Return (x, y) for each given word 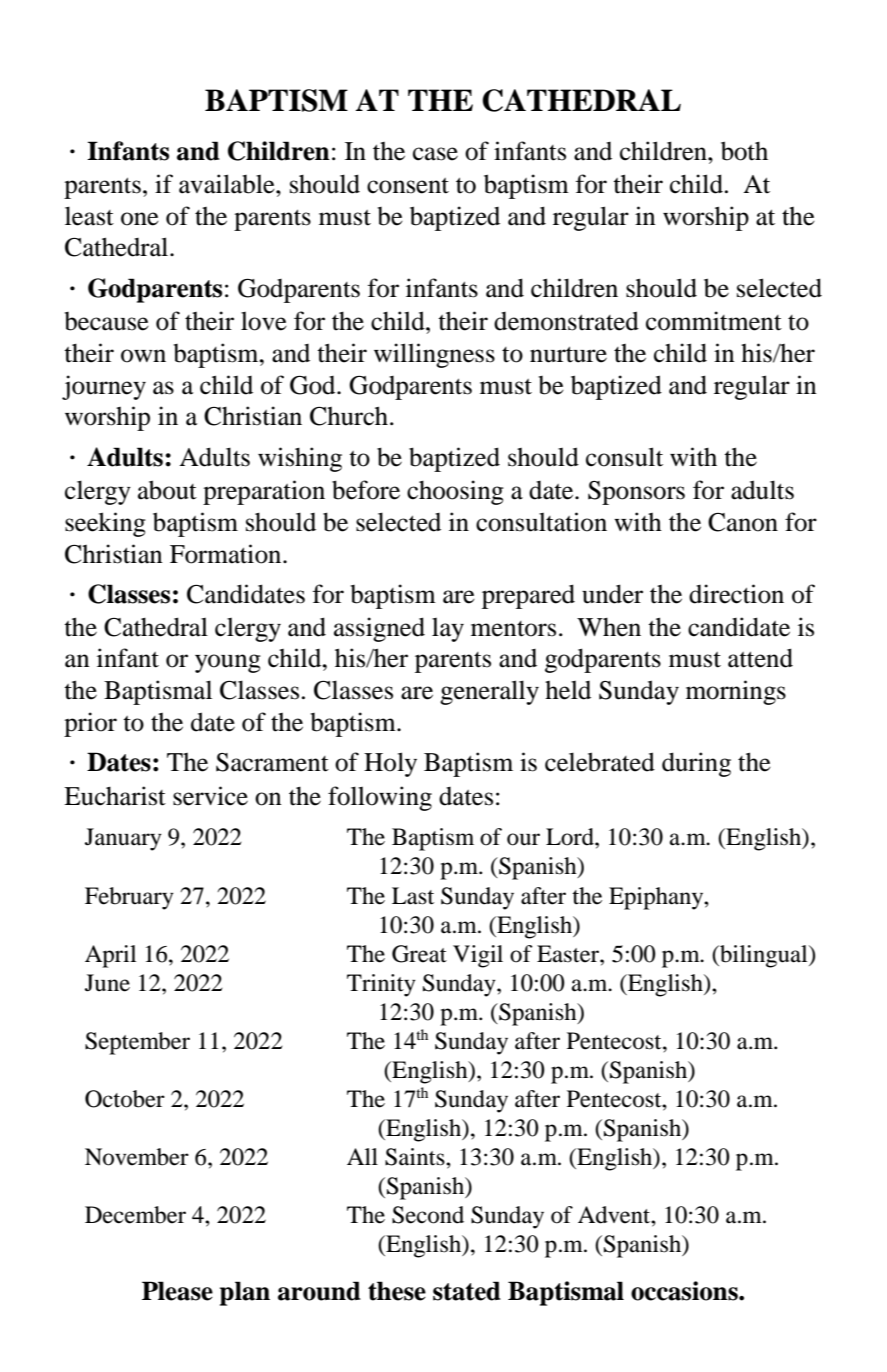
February (129, 898)
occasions (685, 1291)
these (397, 1291)
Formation (227, 554)
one (140, 219)
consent (408, 186)
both (744, 151)
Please (177, 1291)
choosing (455, 492)
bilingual (764, 956)
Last (413, 896)
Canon (743, 522)
